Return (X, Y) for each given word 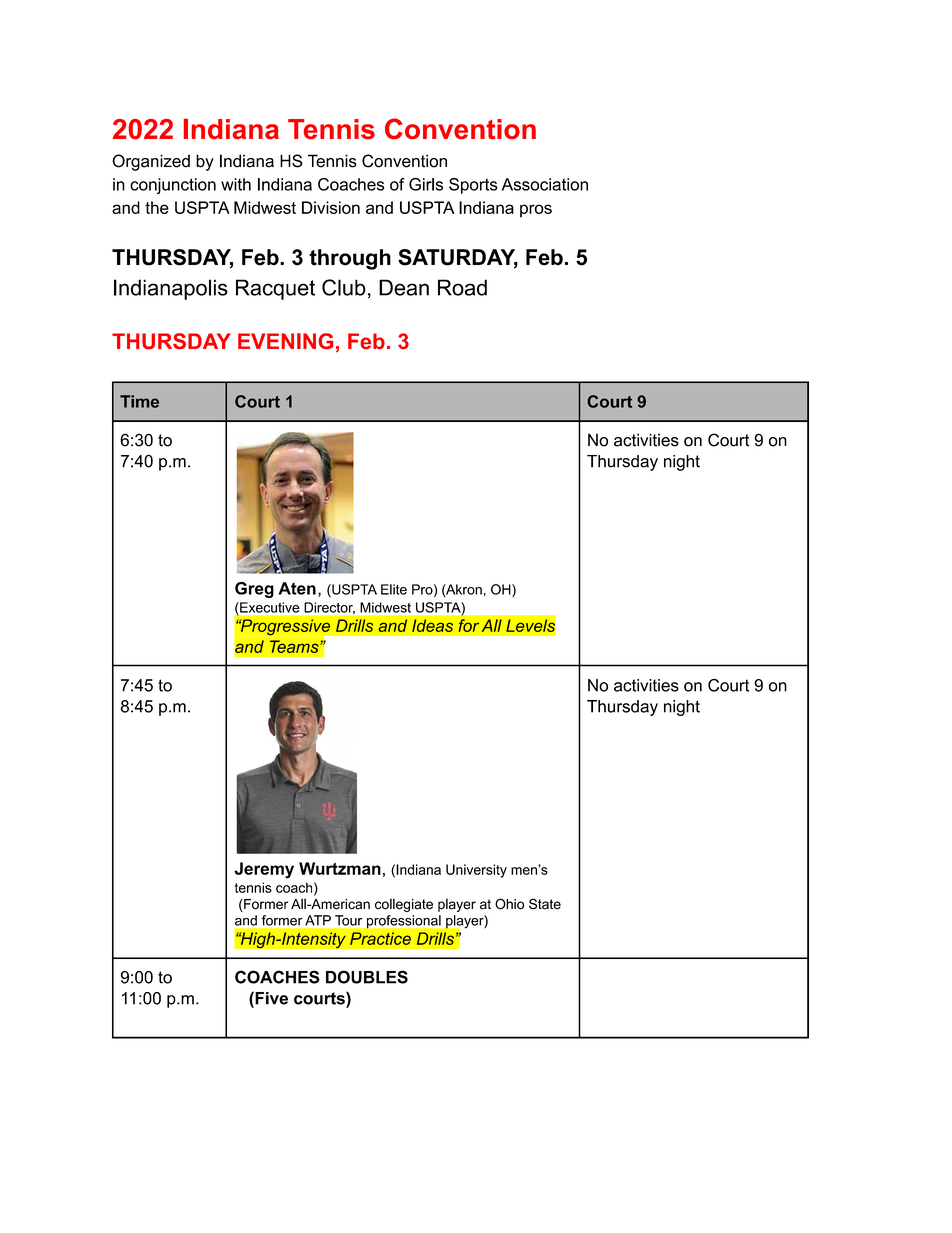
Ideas (432, 625)
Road (462, 287)
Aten (297, 588)
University (476, 871)
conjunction (173, 186)
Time (139, 401)
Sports (473, 186)
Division (331, 207)
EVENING (285, 341)
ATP (318, 920)
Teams (295, 646)
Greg (254, 590)
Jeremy (264, 870)
